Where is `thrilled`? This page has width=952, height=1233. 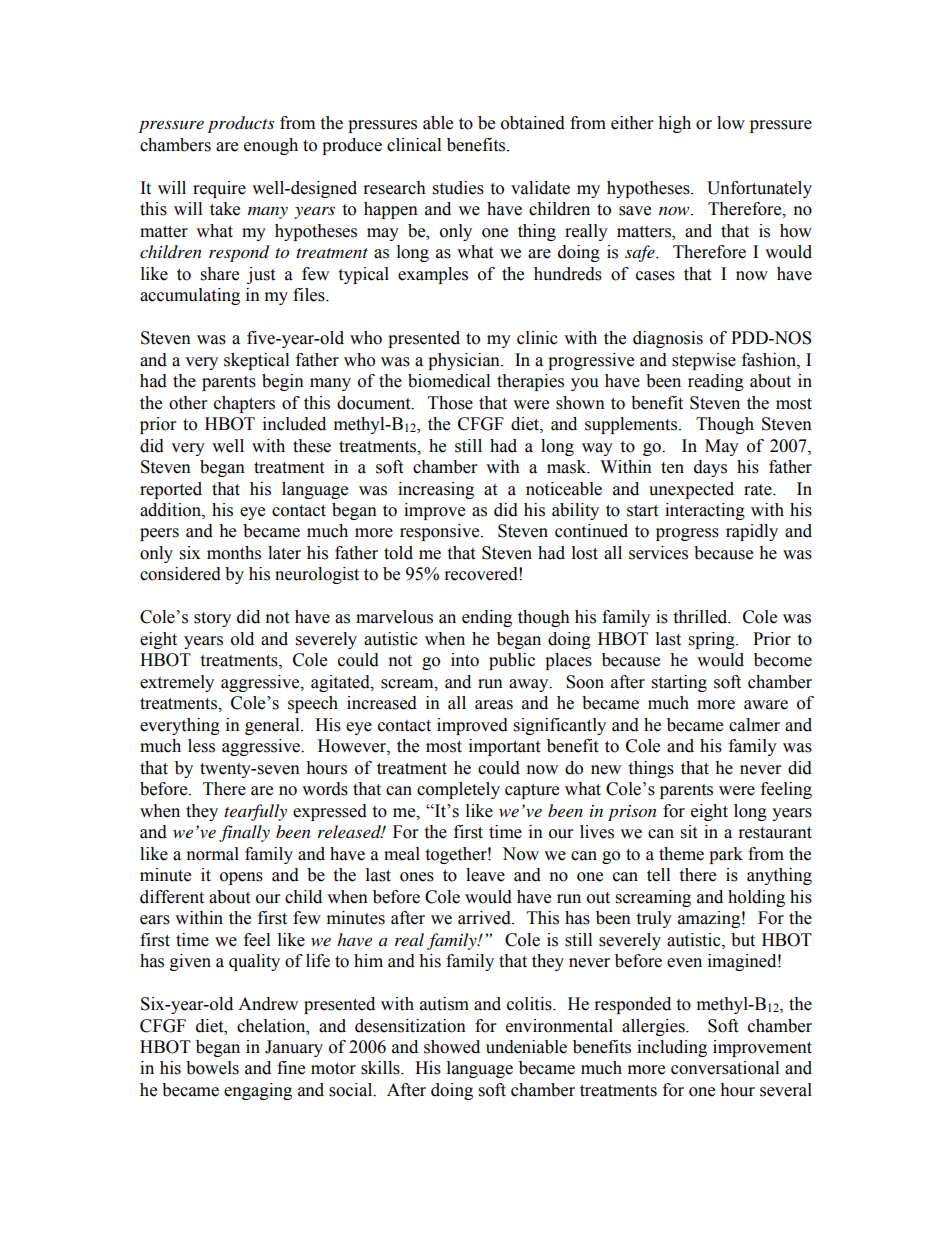 thrilled is located at coordinates (701, 617).
